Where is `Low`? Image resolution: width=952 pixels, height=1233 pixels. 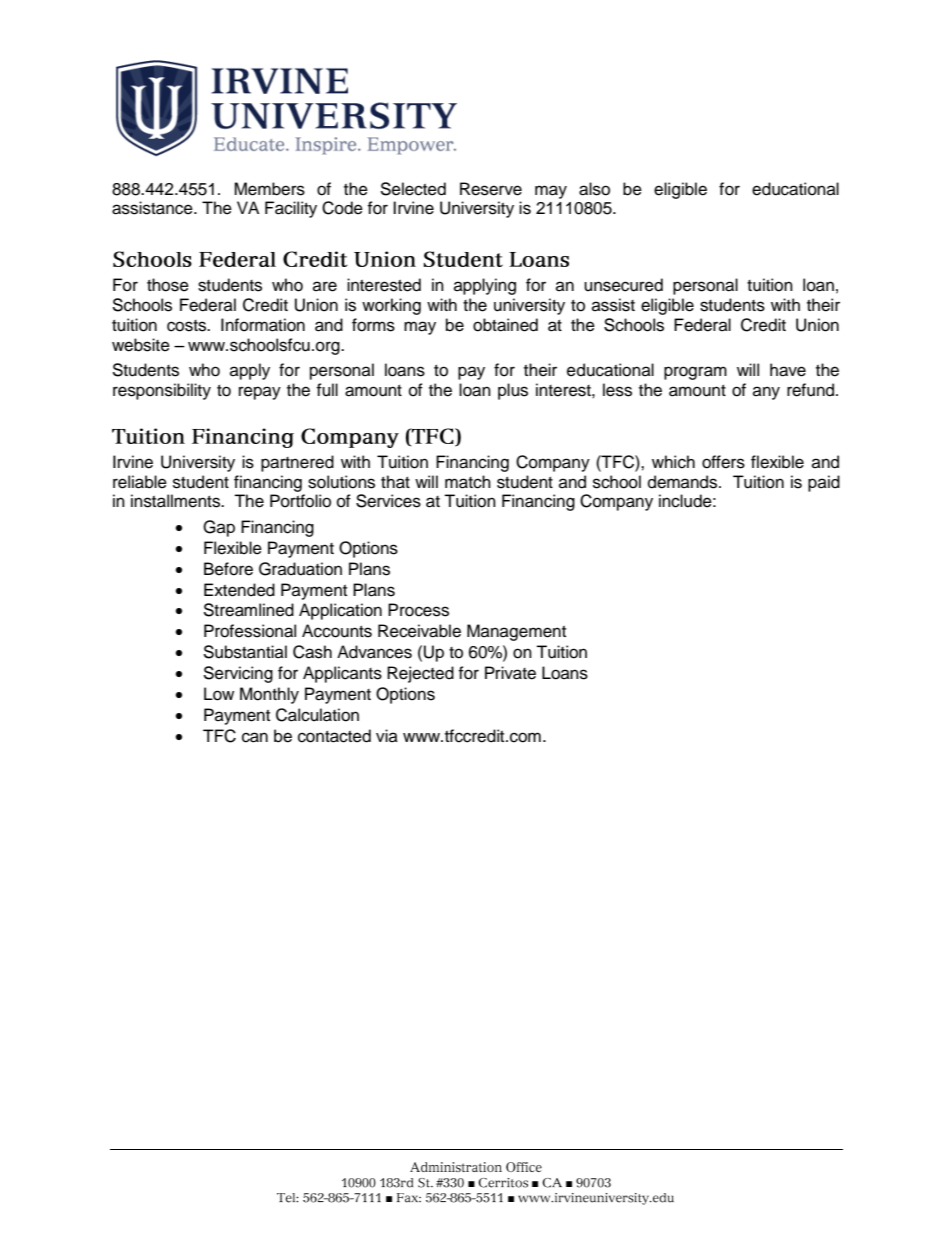
Low is located at coordinates (219, 694).
